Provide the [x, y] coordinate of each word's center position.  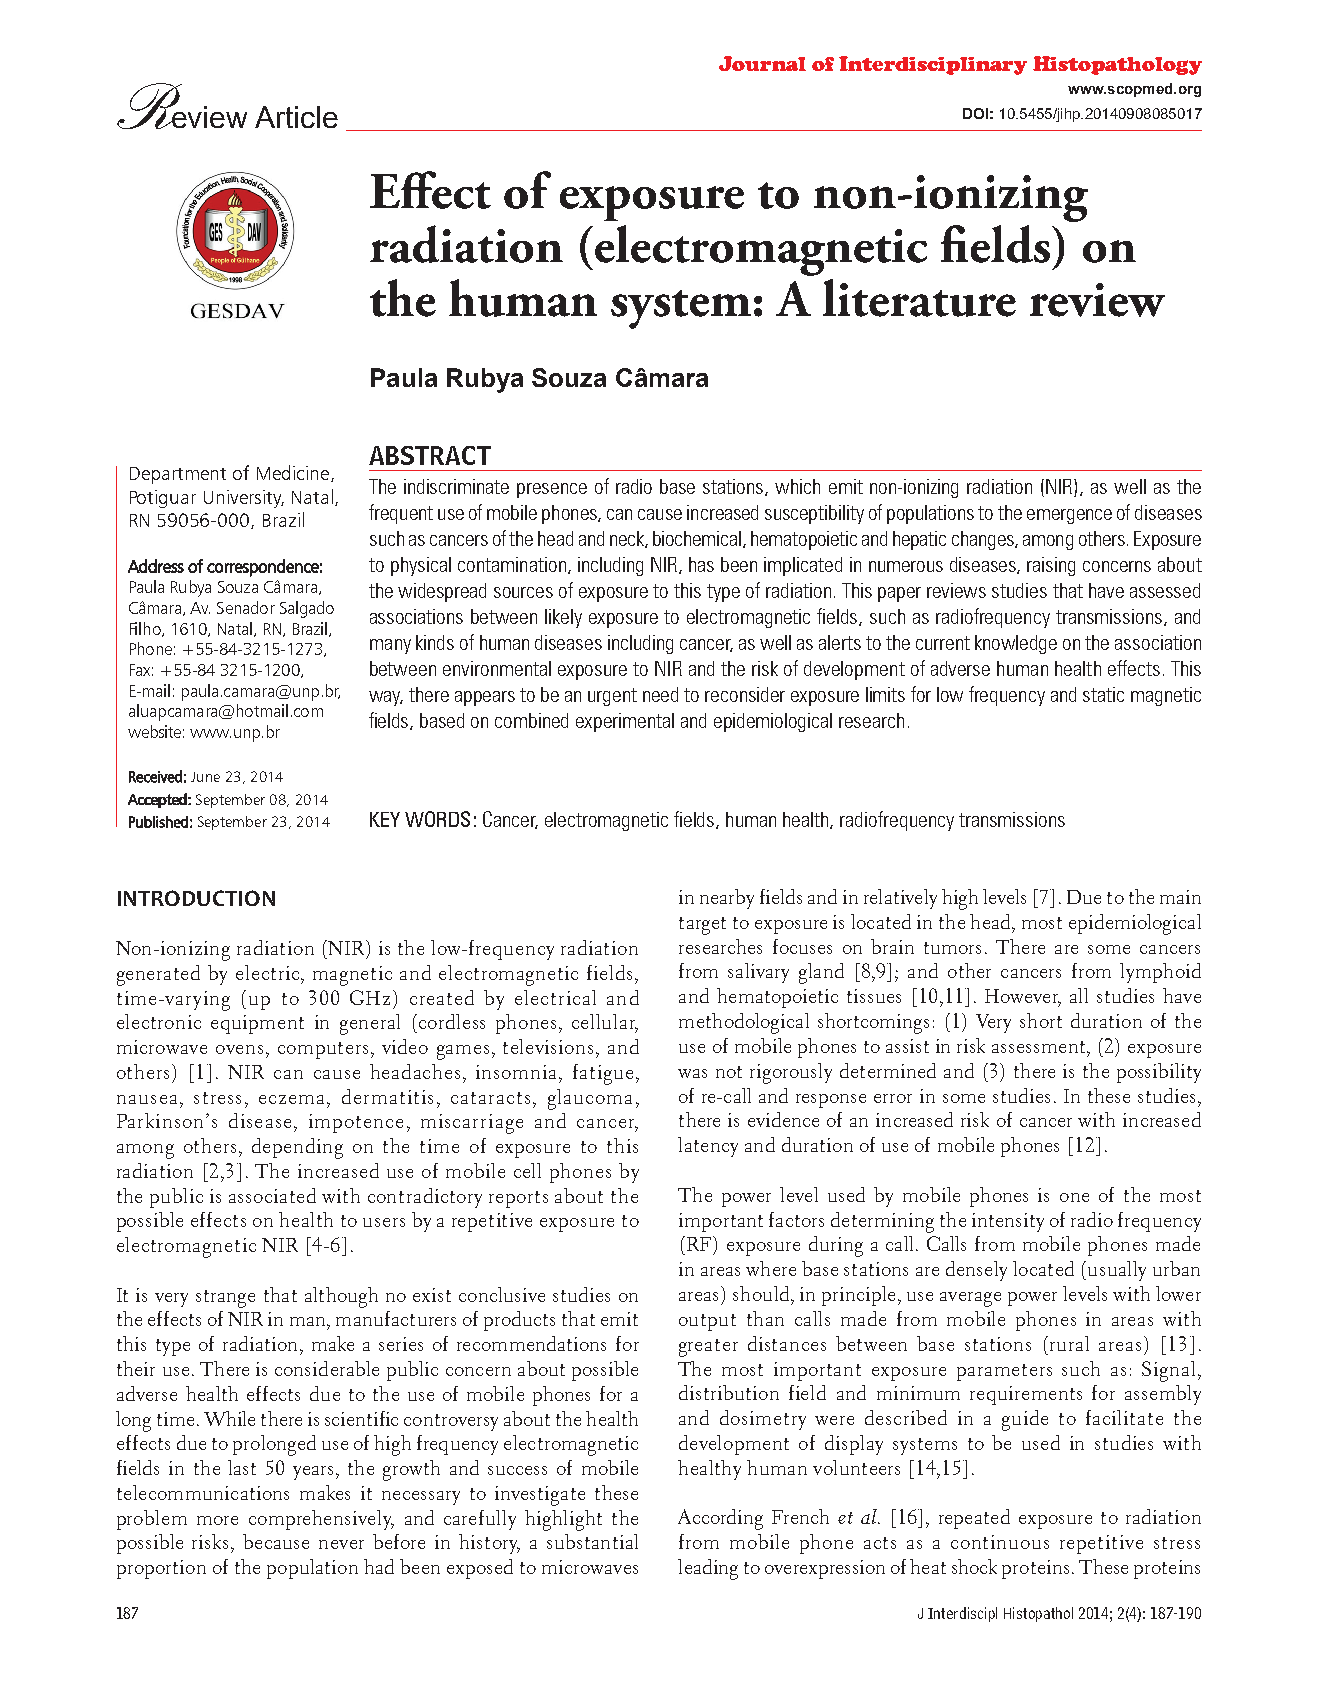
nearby [727, 899]
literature [919, 298]
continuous [1000, 1542]
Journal [762, 63]
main [1180, 897]
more [217, 1520]
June [205, 777]
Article [296, 117]
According [720, 1519]
